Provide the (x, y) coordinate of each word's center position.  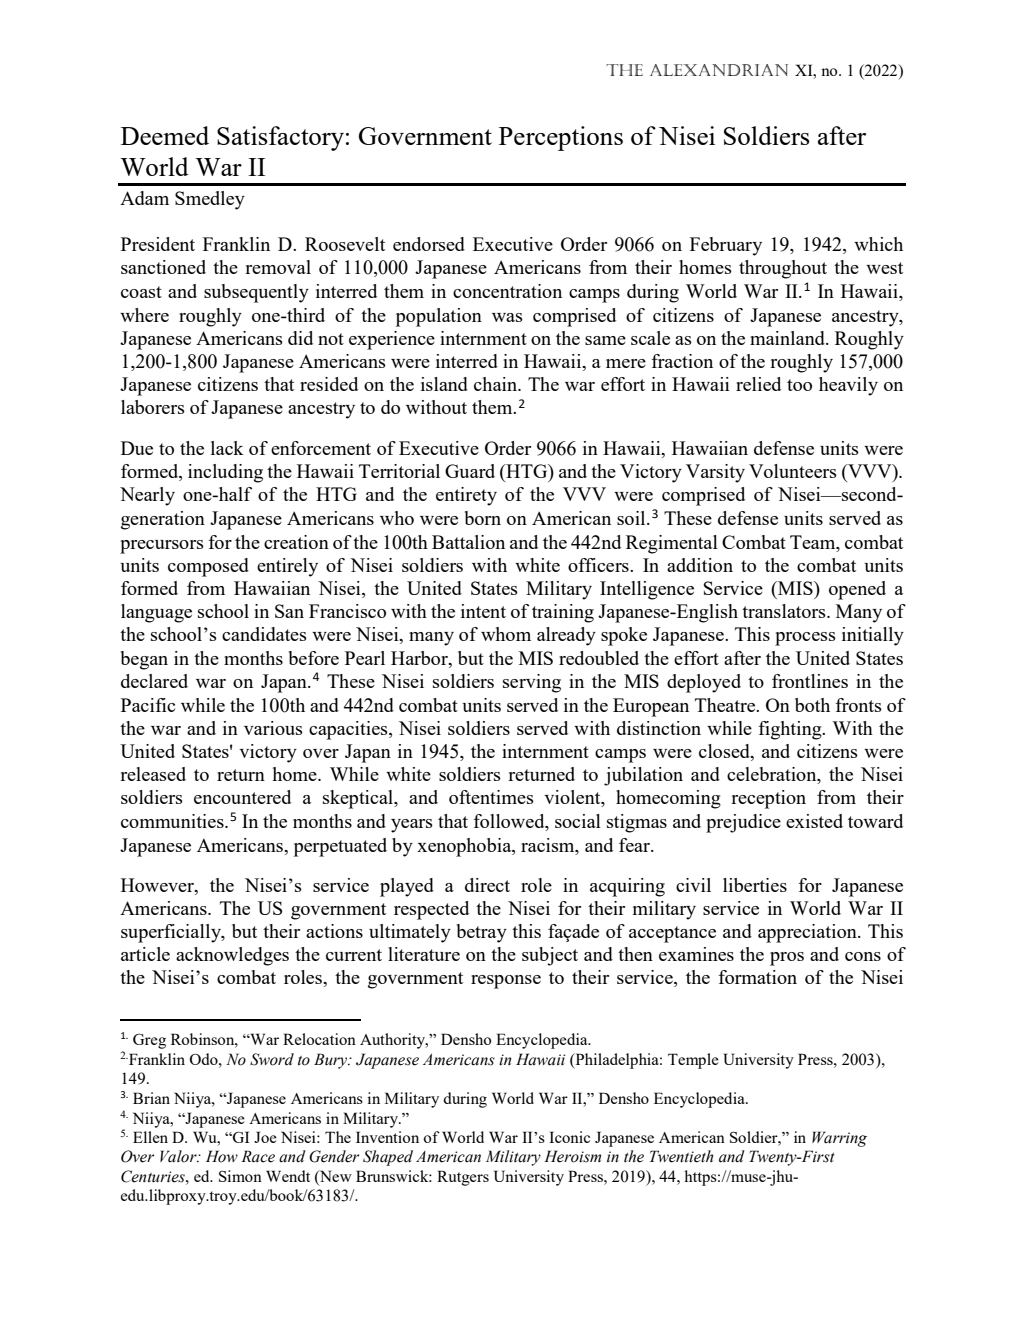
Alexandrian (719, 70)
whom (506, 634)
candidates (264, 634)
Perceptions (561, 138)
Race (258, 1156)
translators (785, 611)
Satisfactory (280, 138)
